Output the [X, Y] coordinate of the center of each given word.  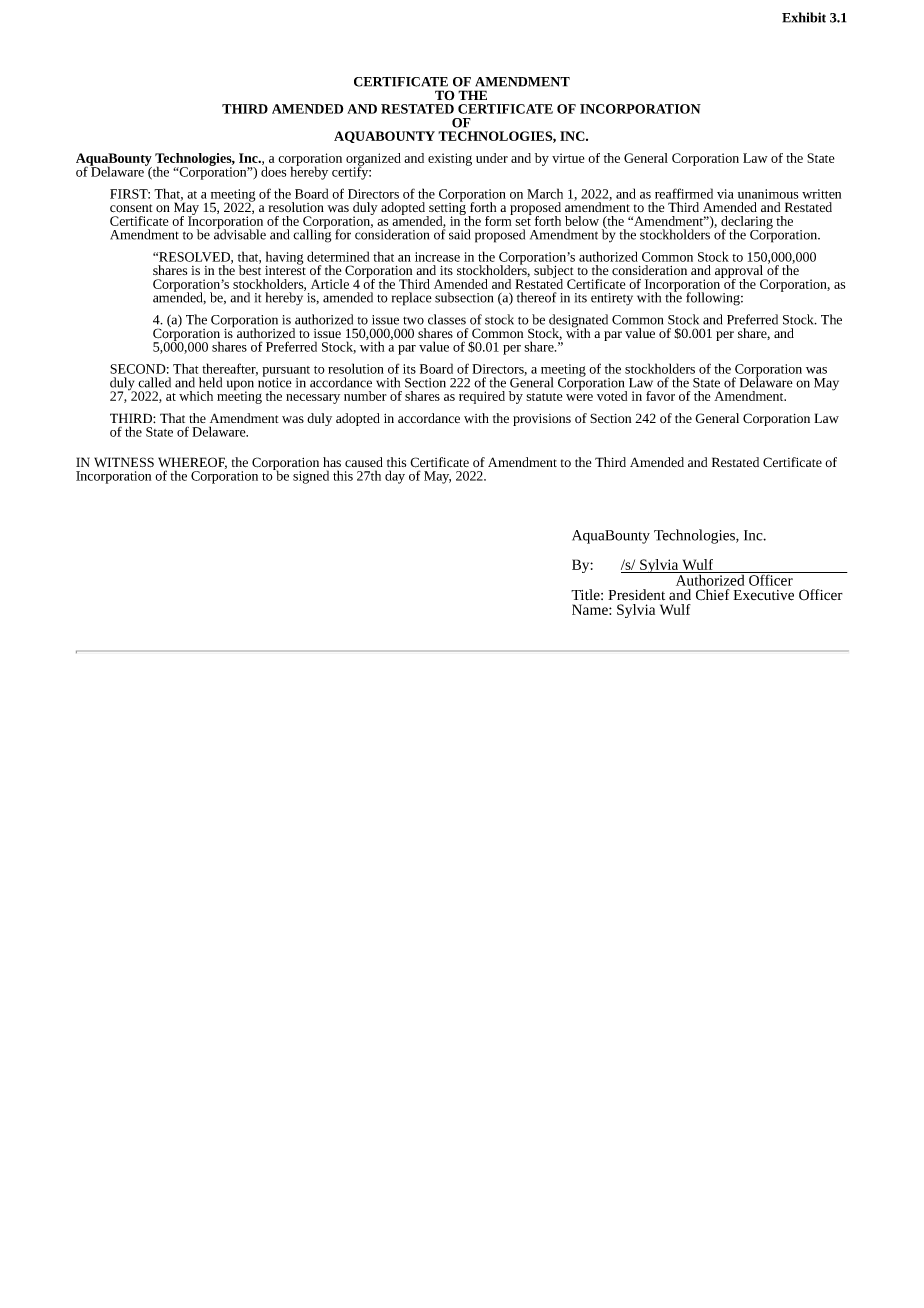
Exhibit [804, 17]
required [482, 397]
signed [311, 477]
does [273, 170]
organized [373, 160]
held [210, 382]
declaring [747, 223]
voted [612, 396]
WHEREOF [192, 463]
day [395, 477]
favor [660, 396]
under [492, 158]
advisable [240, 233]
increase [437, 257]
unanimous [768, 194]
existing [450, 159]
